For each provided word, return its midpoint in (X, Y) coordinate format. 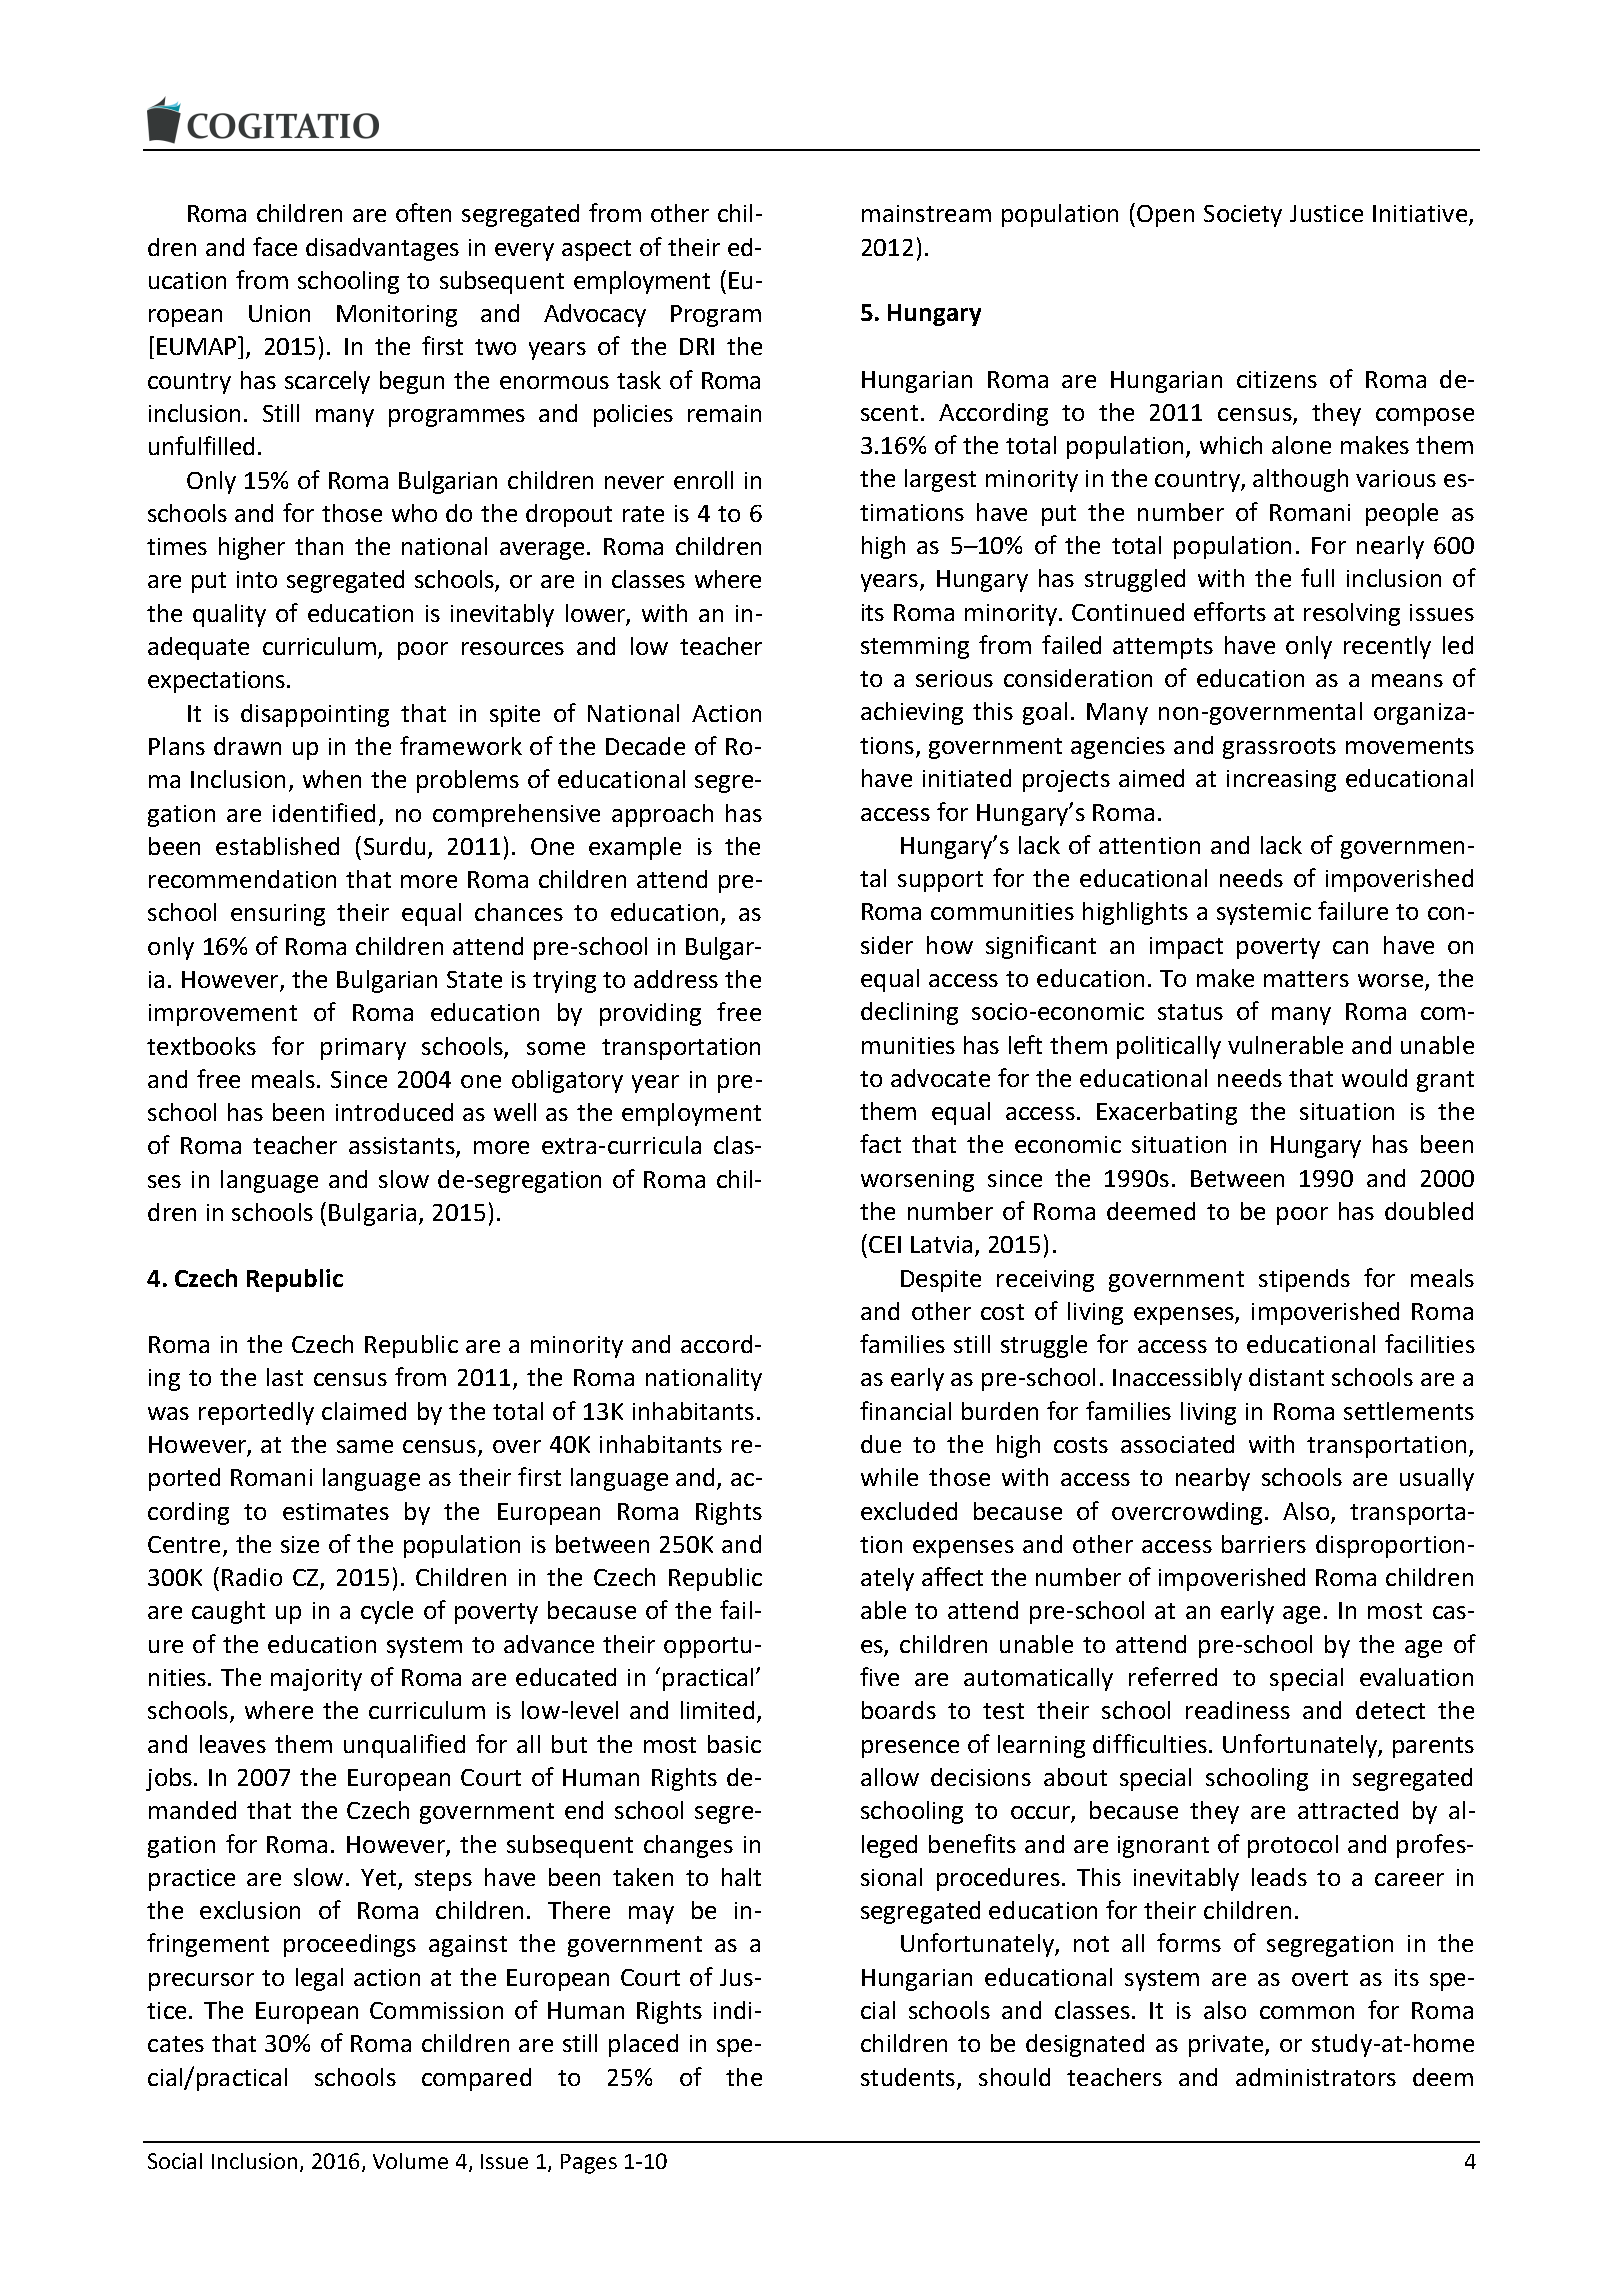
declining (909, 1013)
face (275, 246)
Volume (410, 2161)
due (881, 1444)
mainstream (926, 213)
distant (1286, 1377)
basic (734, 1744)
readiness (1238, 1710)
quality (229, 615)
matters (1306, 979)
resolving (1352, 614)
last (285, 1377)
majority (316, 1680)
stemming (915, 648)
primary (363, 1049)
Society (1243, 216)
